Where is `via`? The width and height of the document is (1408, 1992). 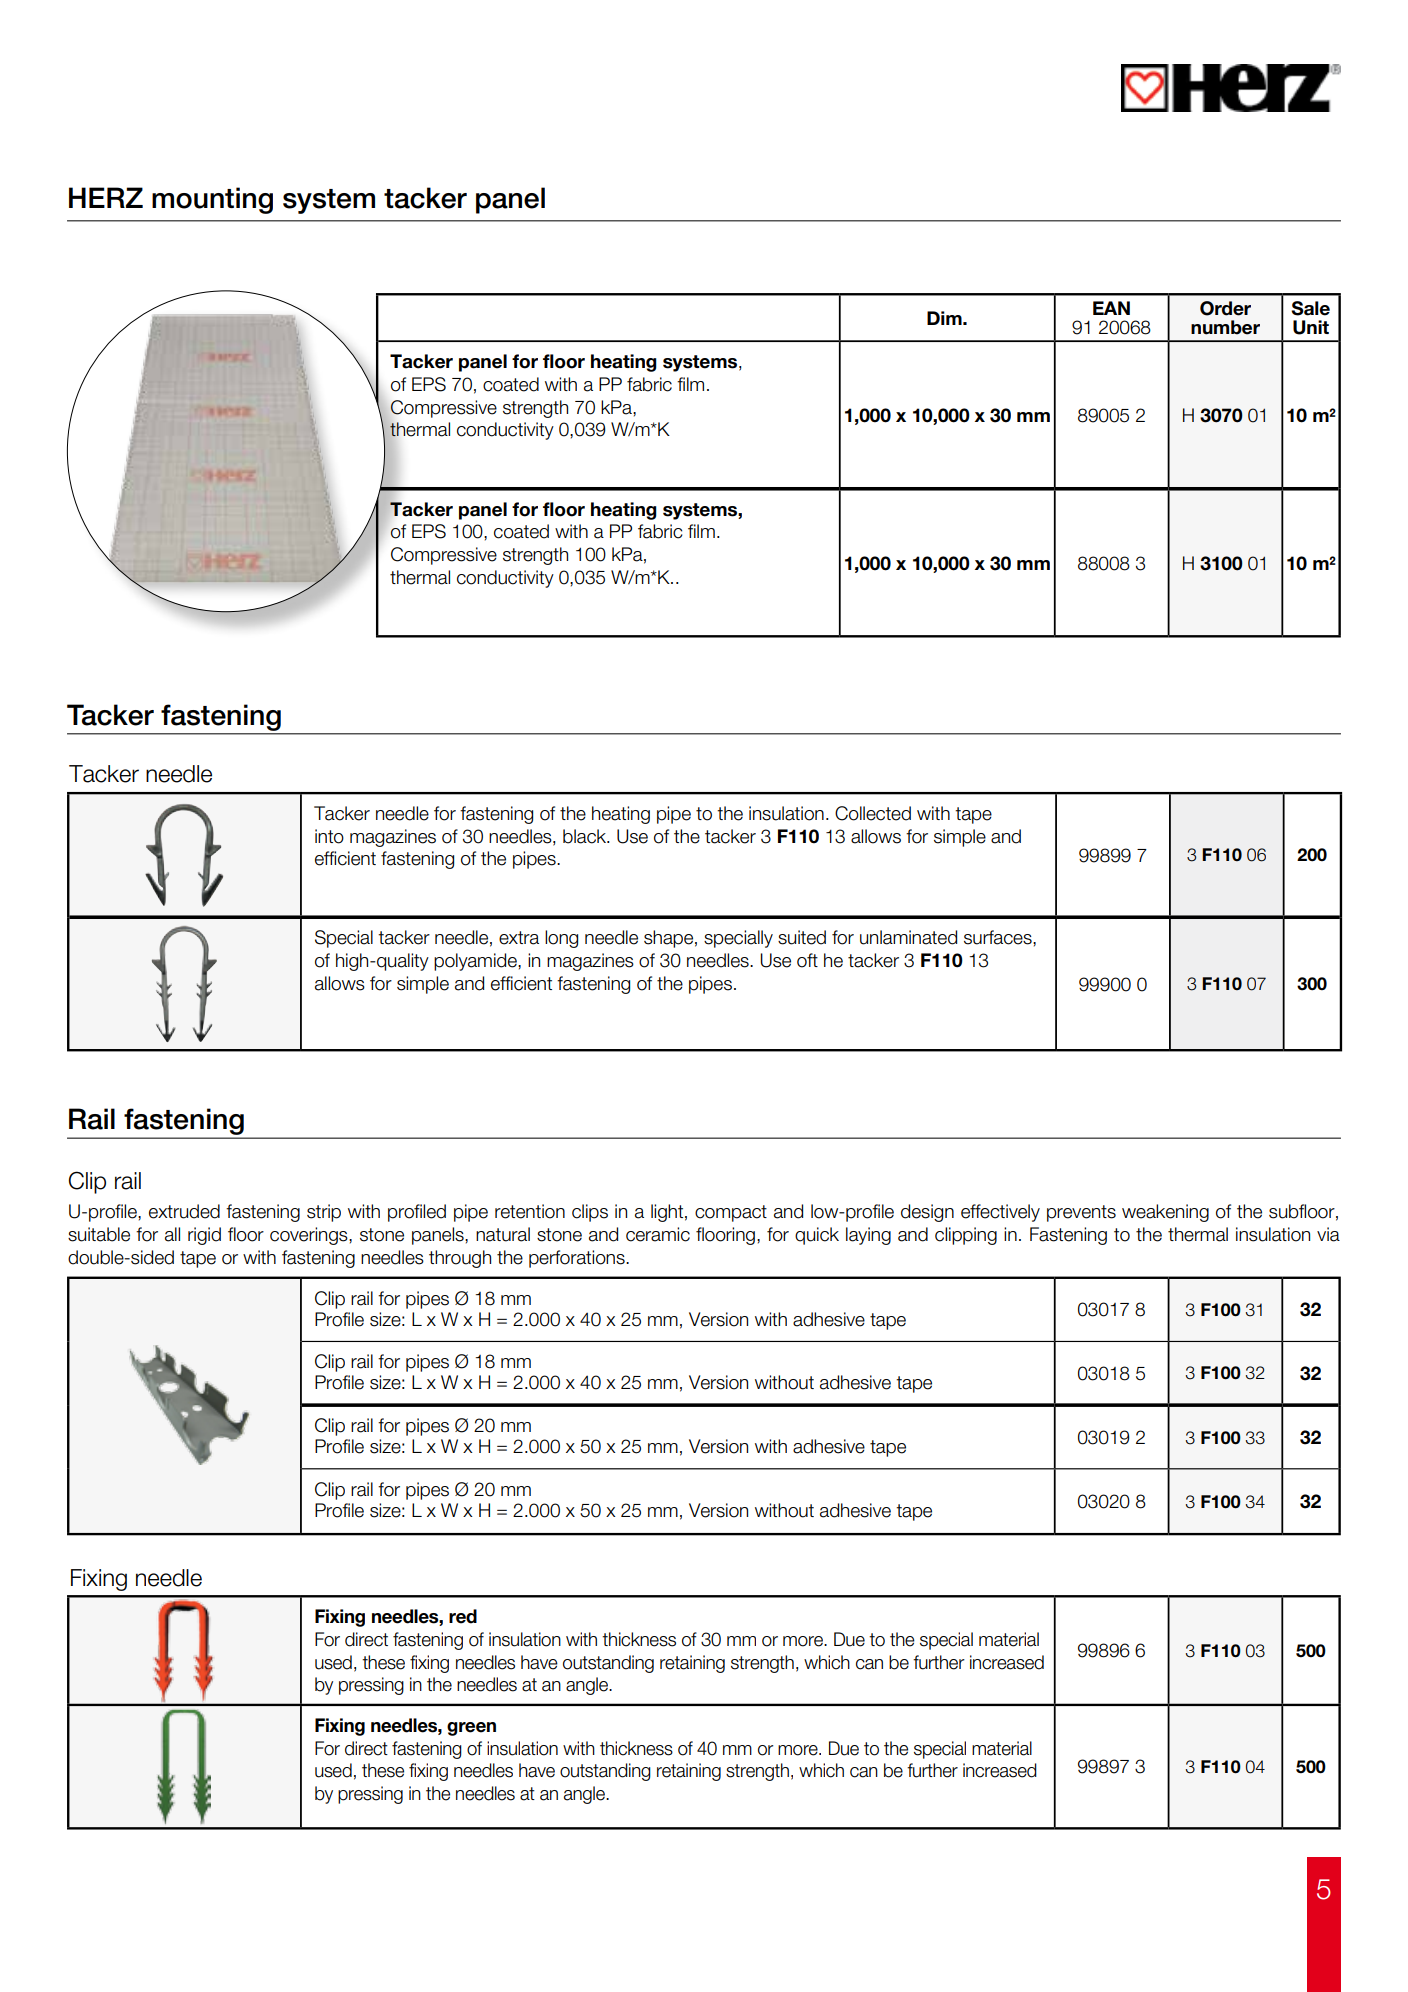 via is located at coordinates (1328, 1234).
